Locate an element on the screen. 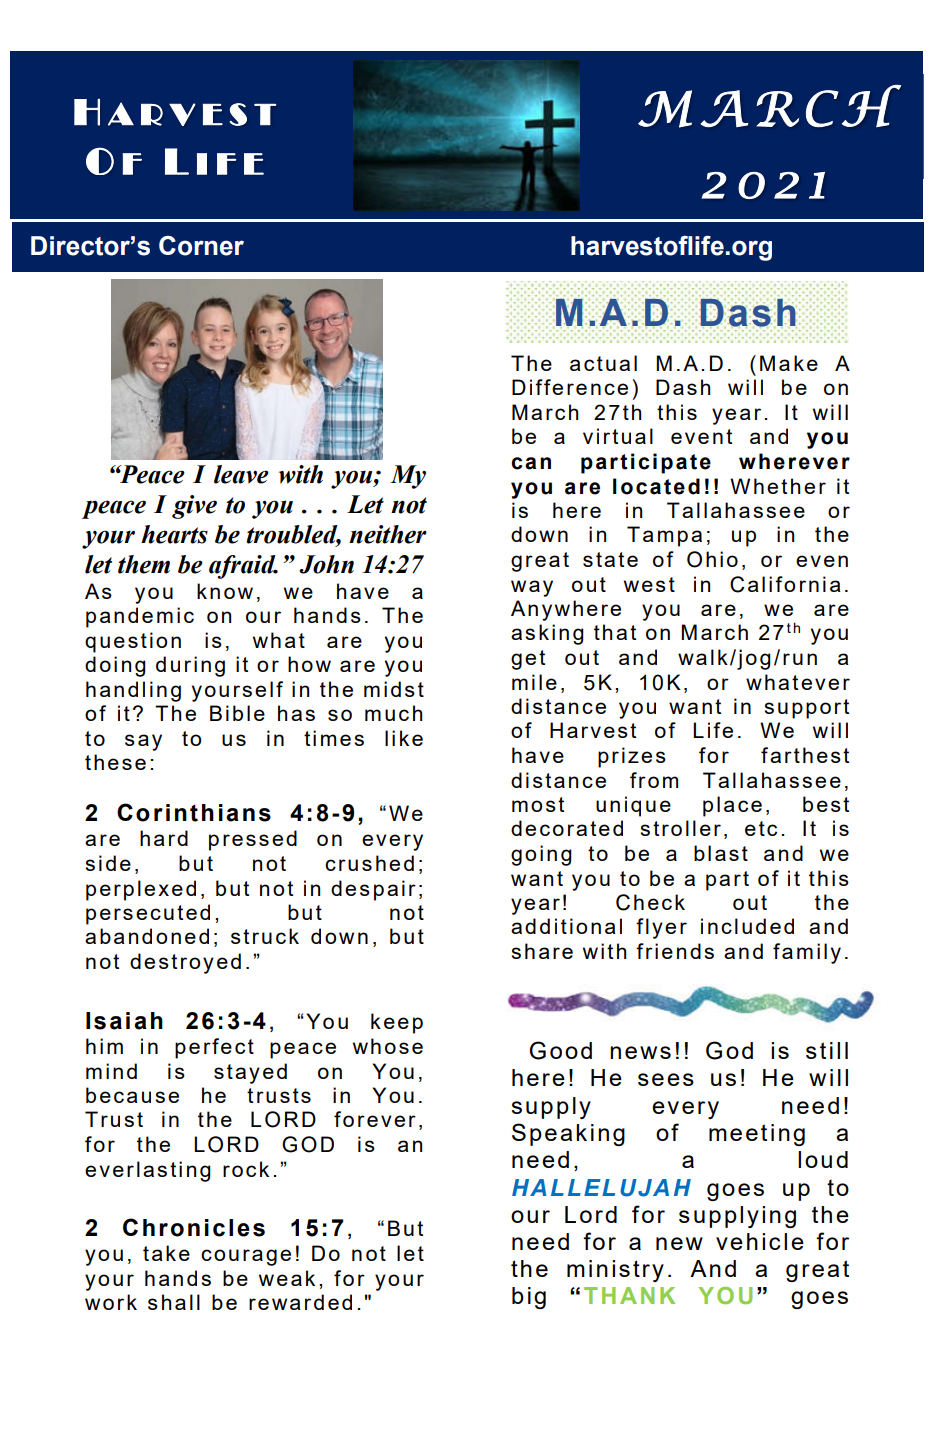  take is located at coordinates (166, 1253).
